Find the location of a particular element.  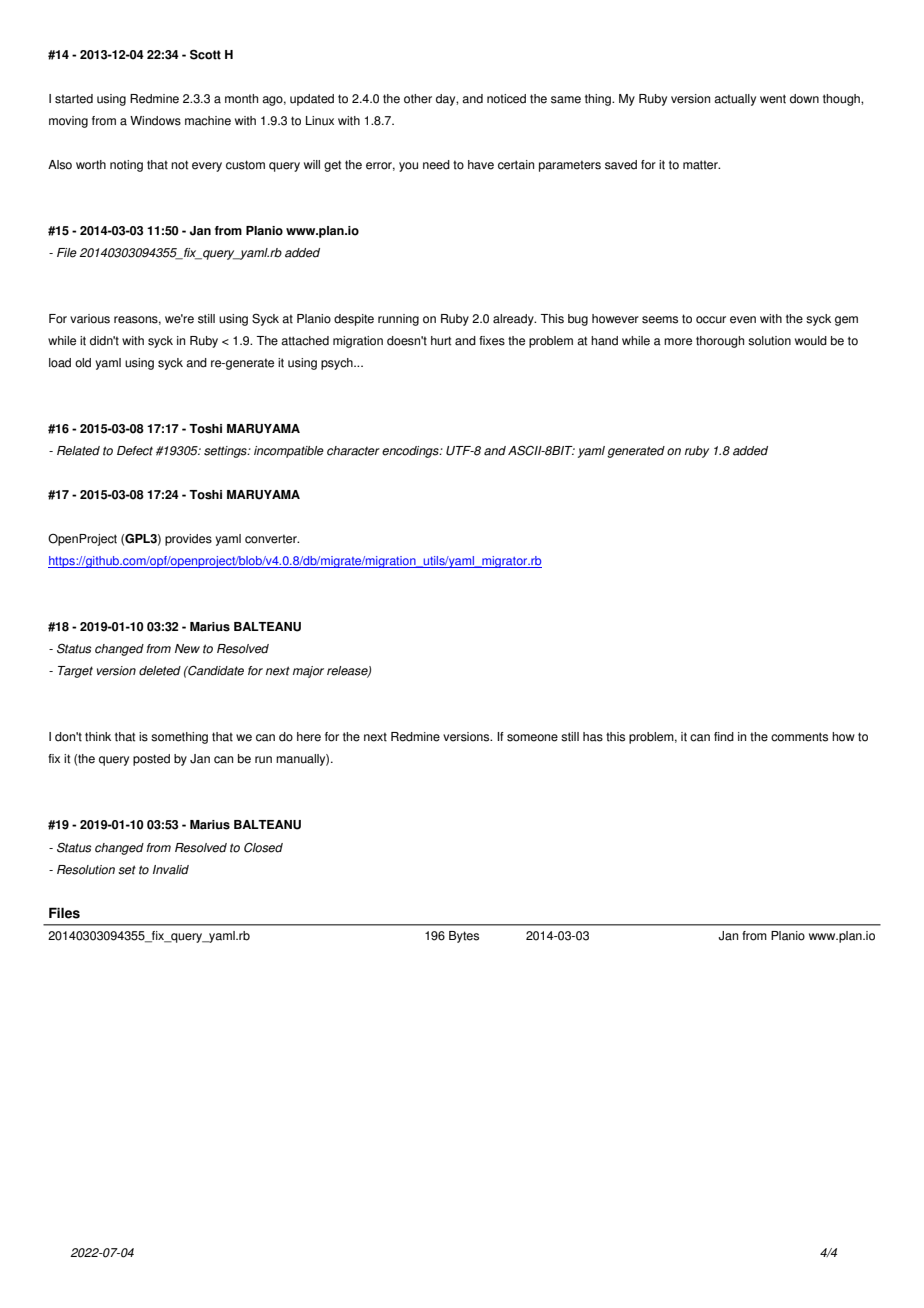

Bytes is located at coordinates (464, 937).
